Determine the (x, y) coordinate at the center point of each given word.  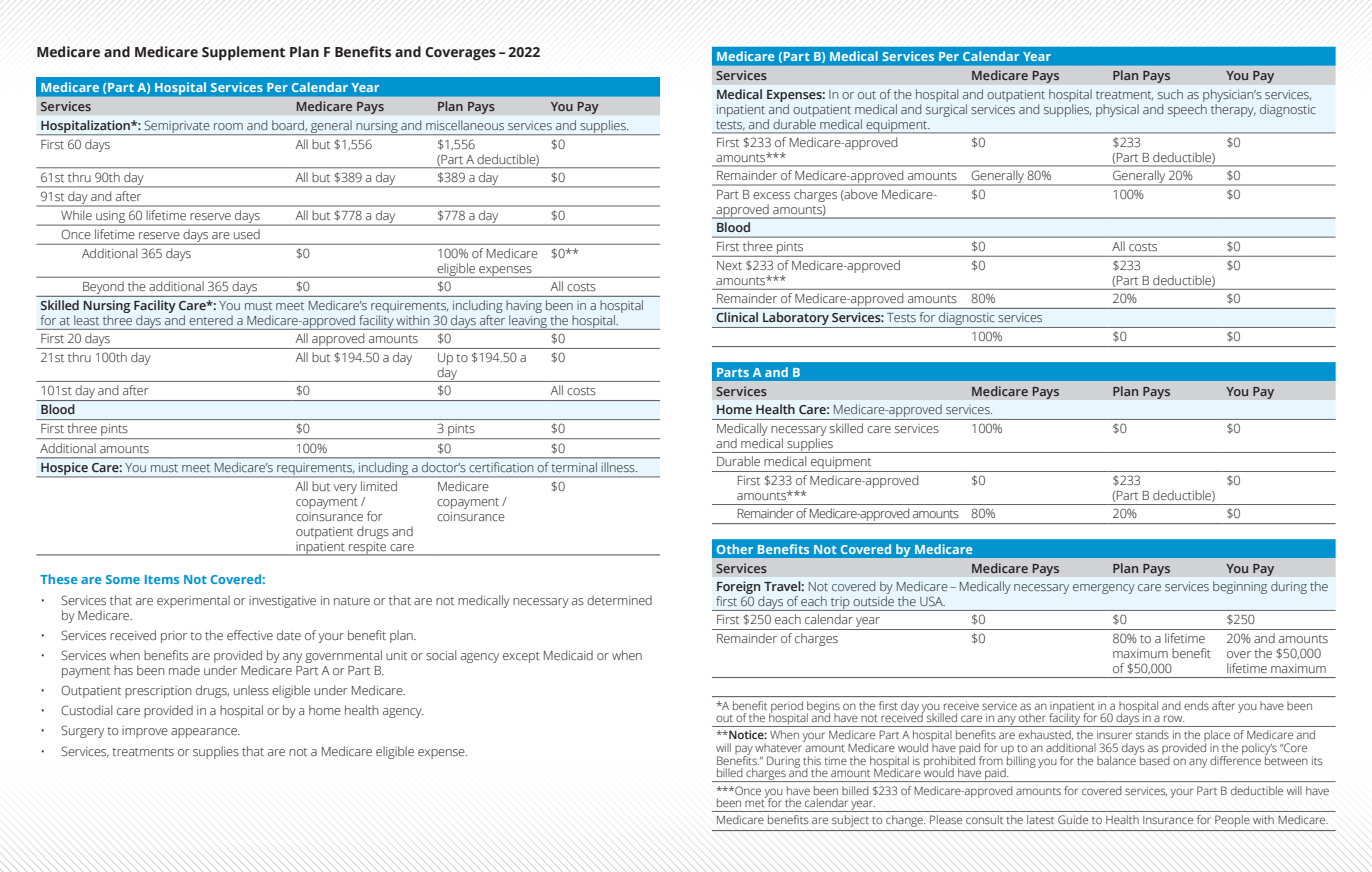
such (1170, 94)
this (812, 760)
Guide (1073, 819)
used (247, 234)
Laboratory (796, 320)
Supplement (243, 53)
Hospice (64, 470)
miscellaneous (465, 125)
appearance (205, 733)
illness (619, 467)
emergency (1104, 589)
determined (619, 600)
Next (729, 265)
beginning (1240, 587)
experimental (193, 601)
